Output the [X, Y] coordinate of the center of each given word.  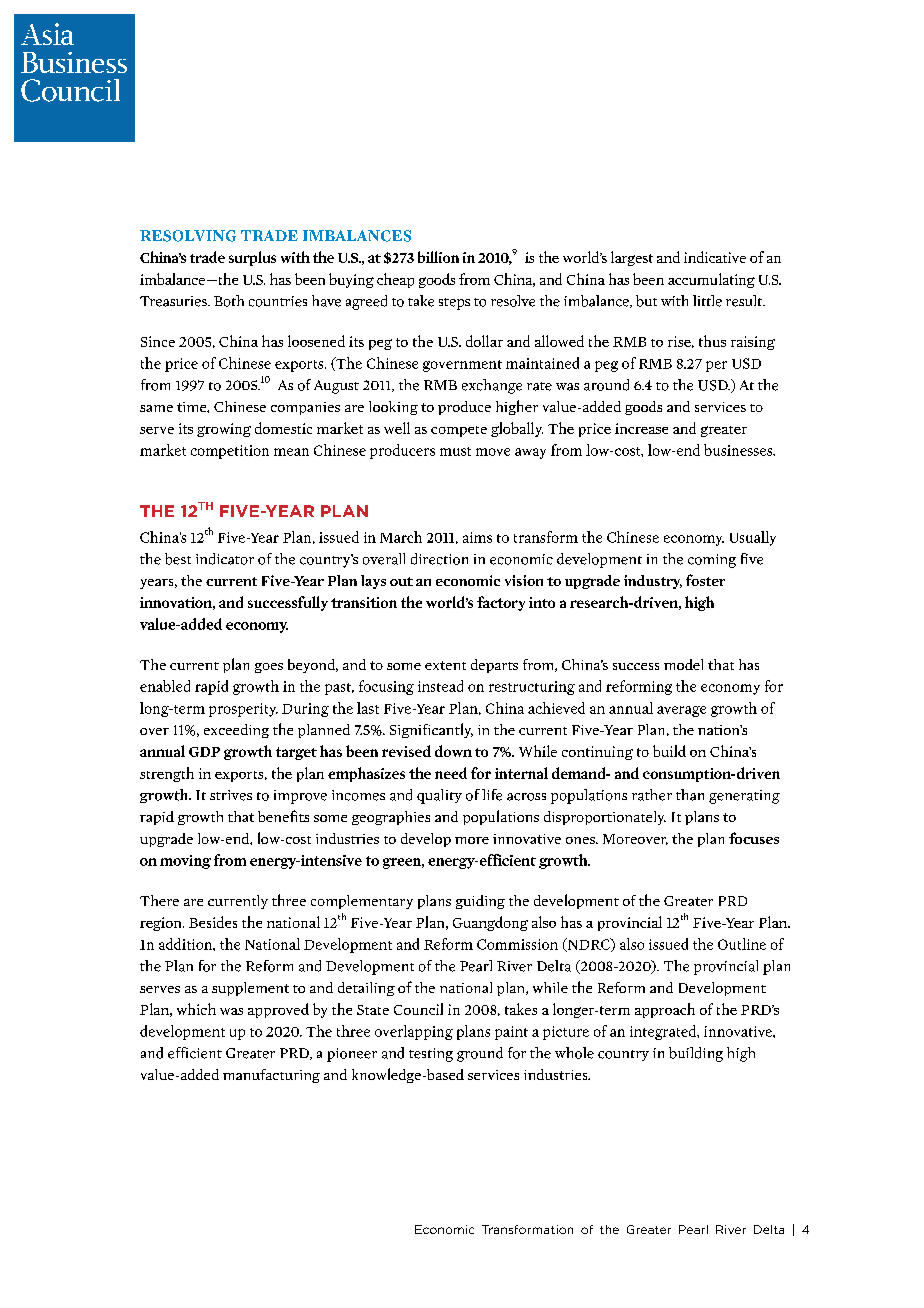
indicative [715, 257]
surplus [252, 258]
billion [438, 257]
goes [269, 668]
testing [431, 1055]
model [683, 664]
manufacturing [271, 1076]
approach [665, 1010]
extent [445, 665]
